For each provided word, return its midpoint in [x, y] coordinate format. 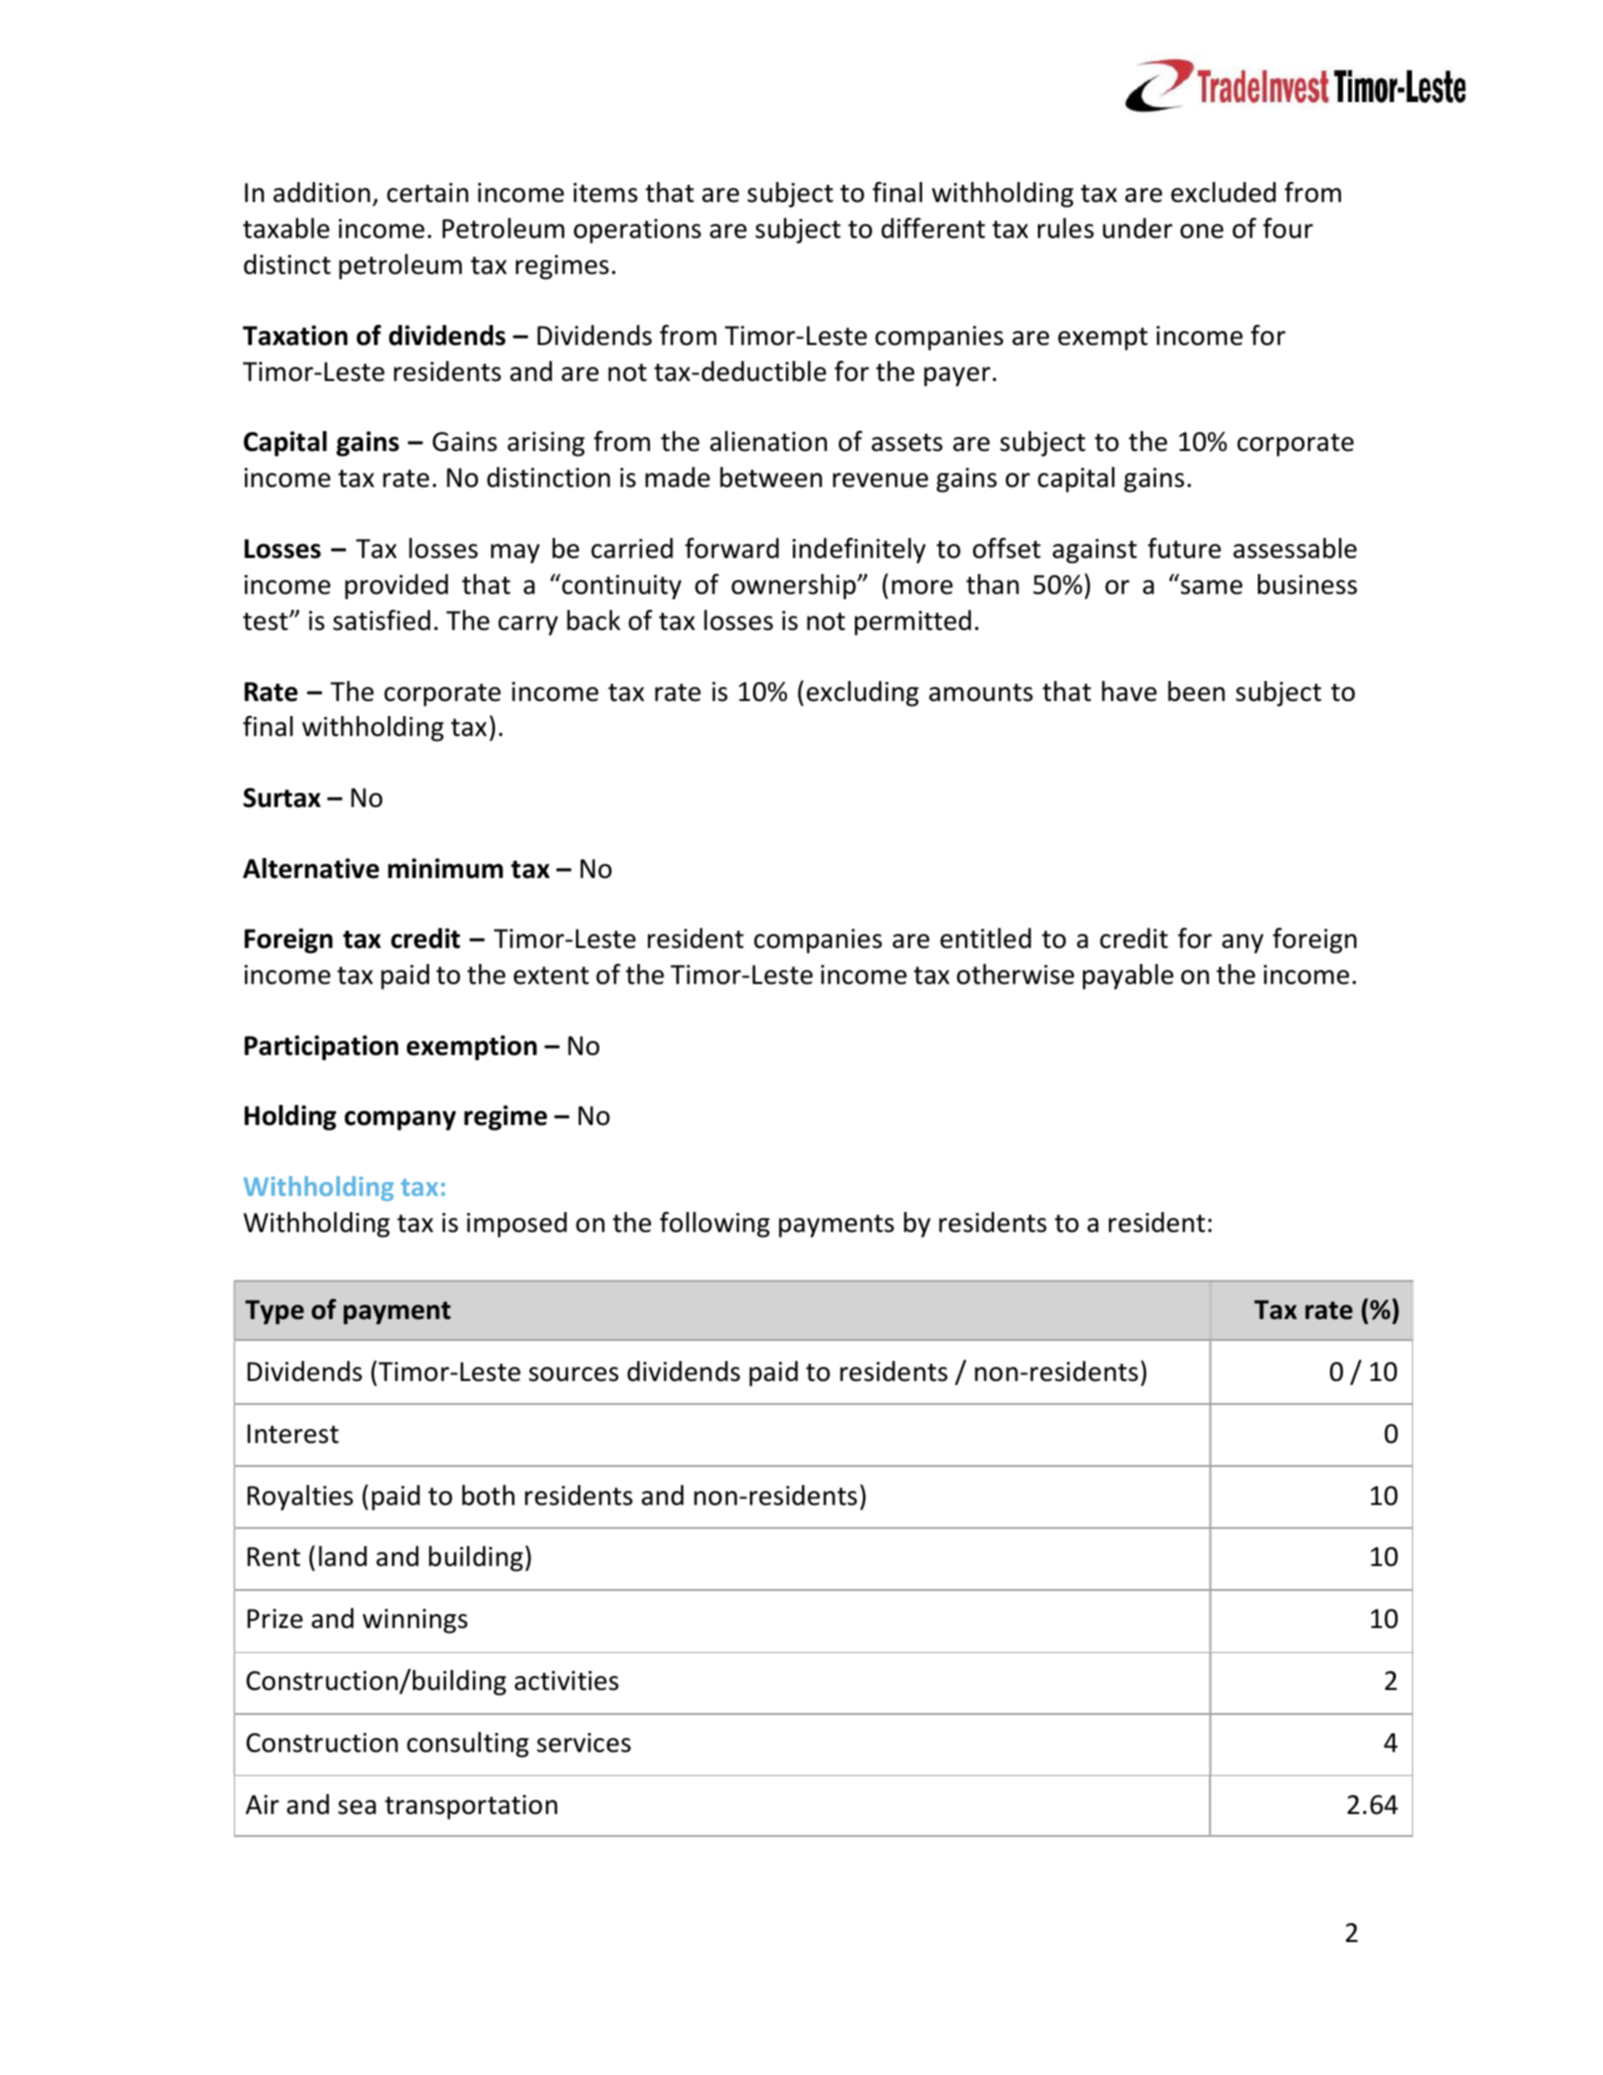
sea [357, 1807]
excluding [863, 694]
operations [637, 231]
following [715, 1225]
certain [427, 193]
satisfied [381, 620]
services [584, 1743]
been [1196, 691]
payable [1128, 977]
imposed [517, 1225]
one [1202, 231]
